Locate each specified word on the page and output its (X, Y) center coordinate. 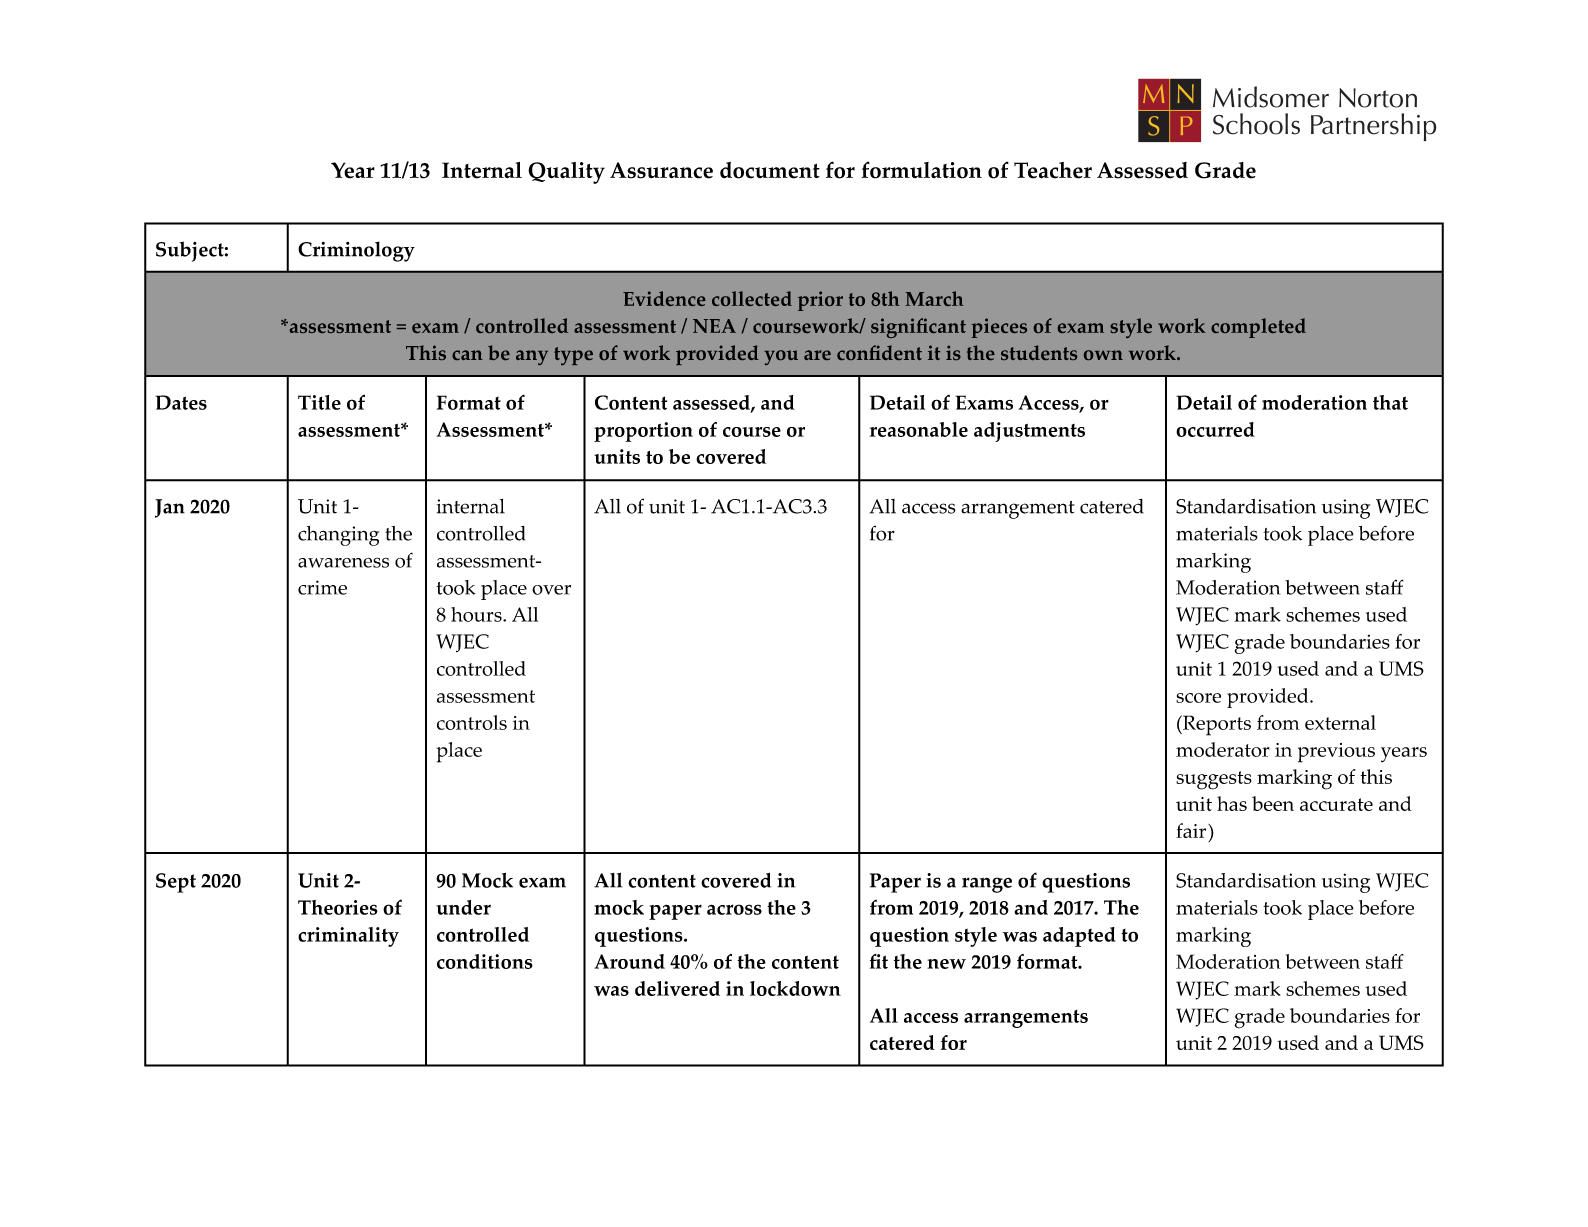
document (770, 170)
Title (319, 402)
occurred (1215, 429)
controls (472, 722)
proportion (643, 432)
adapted (1079, 937)
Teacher (1053, 170)
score (1198, 698)
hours (477, 614)
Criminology (356, 251)
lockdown (795, 988)
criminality (348, 937)
